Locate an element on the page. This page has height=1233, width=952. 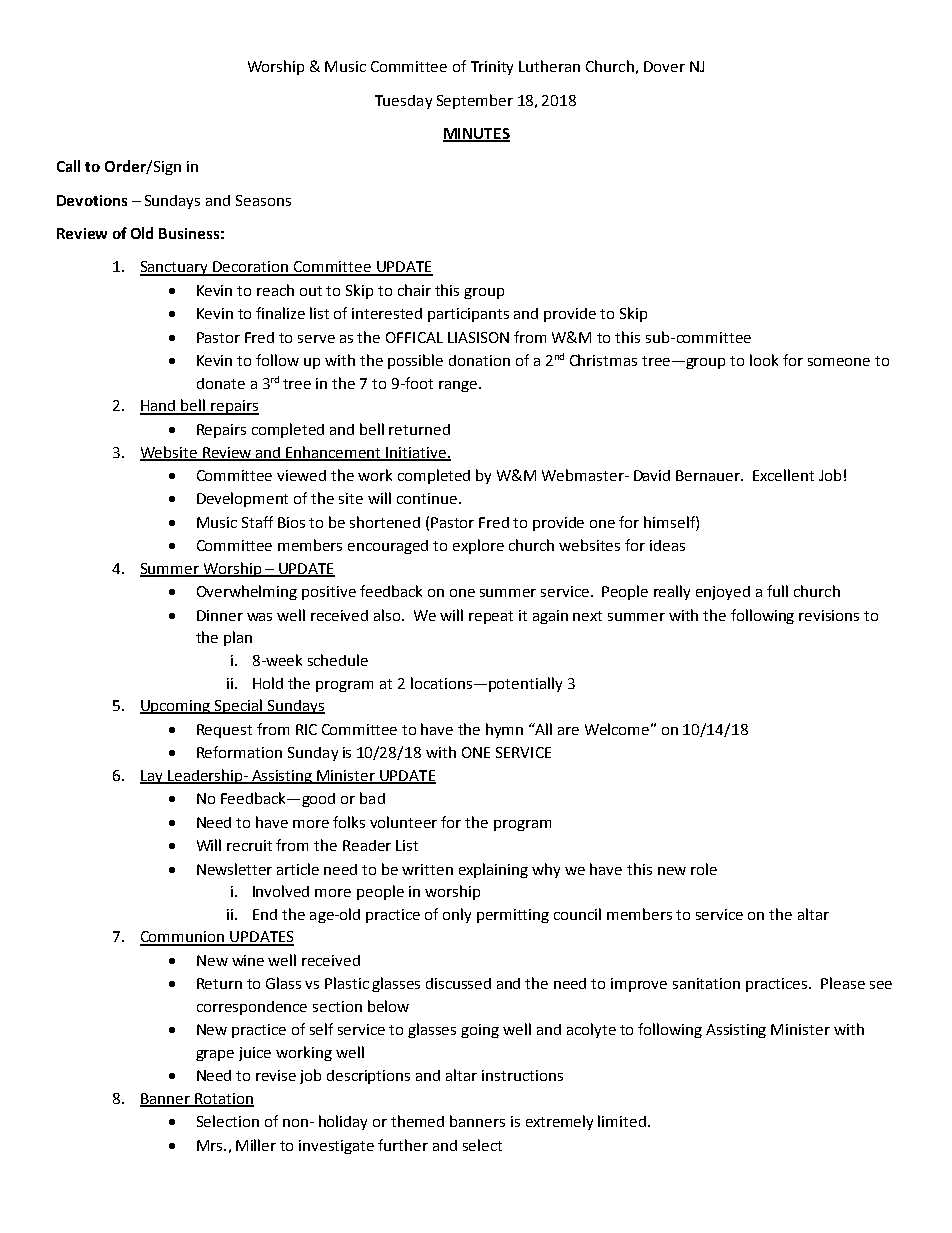
donate is located at coordinates (221, 383).
